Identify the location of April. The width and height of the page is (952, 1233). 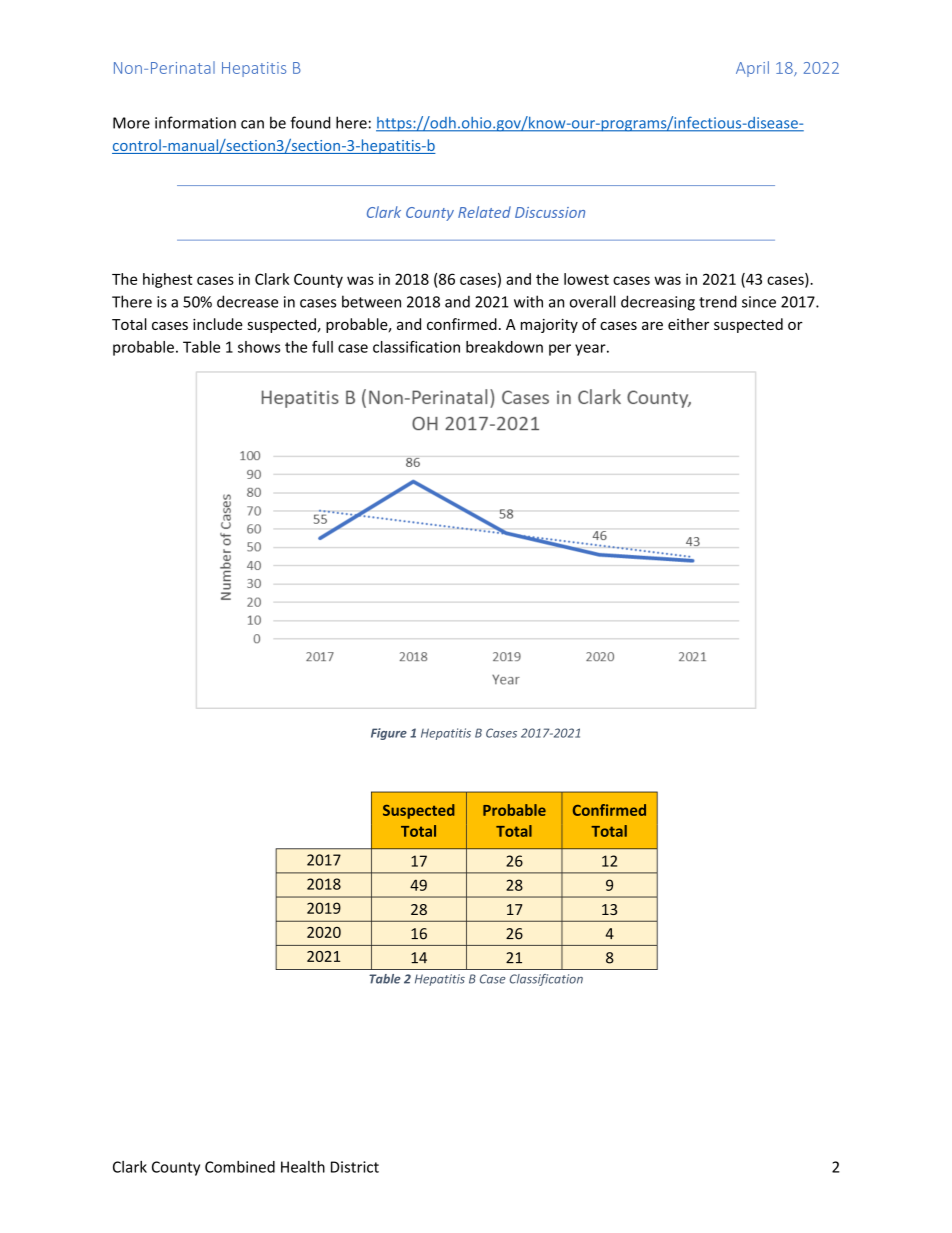
(752, 69).
